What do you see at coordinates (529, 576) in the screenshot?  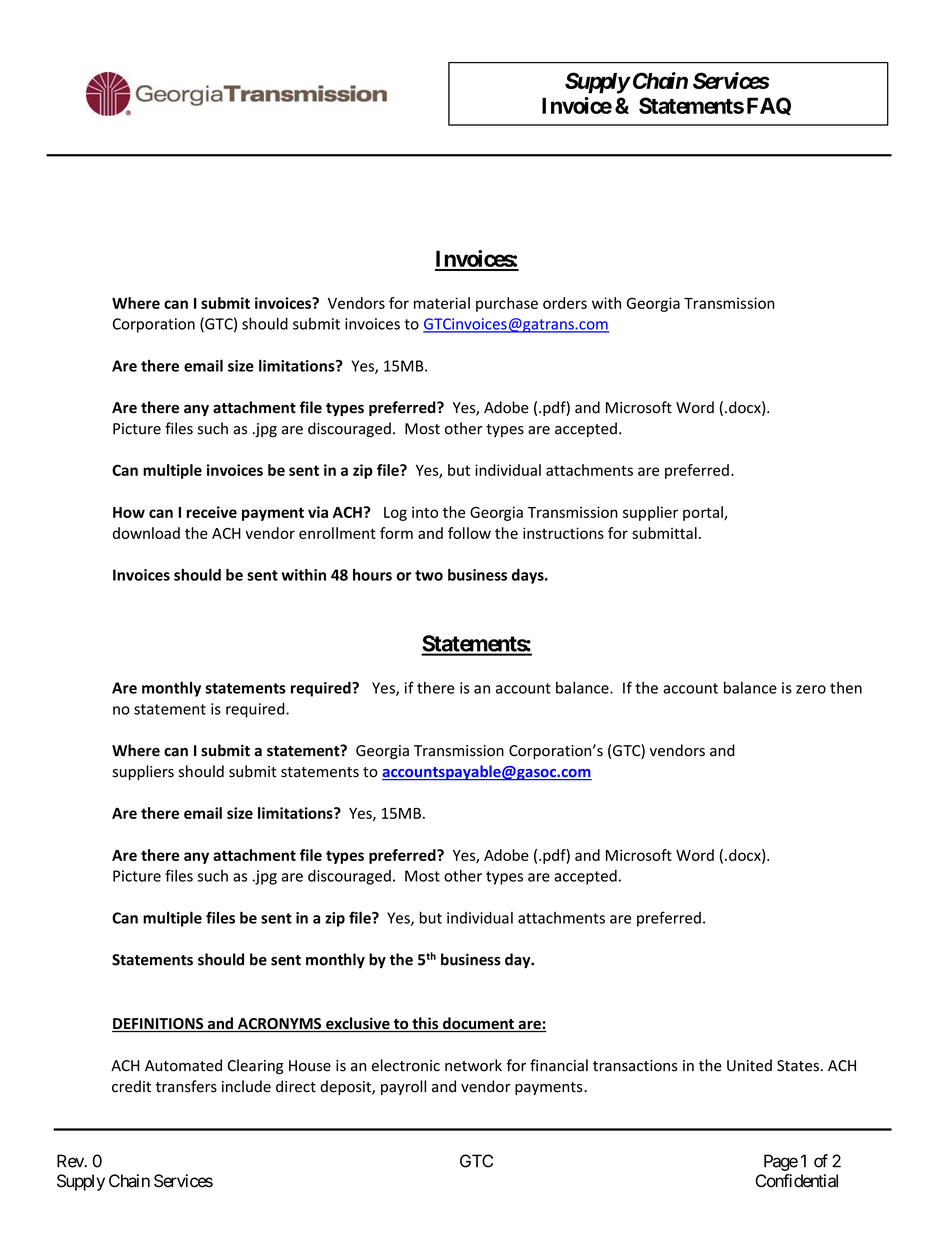 I see `days` at bounding box center [529, 576].
